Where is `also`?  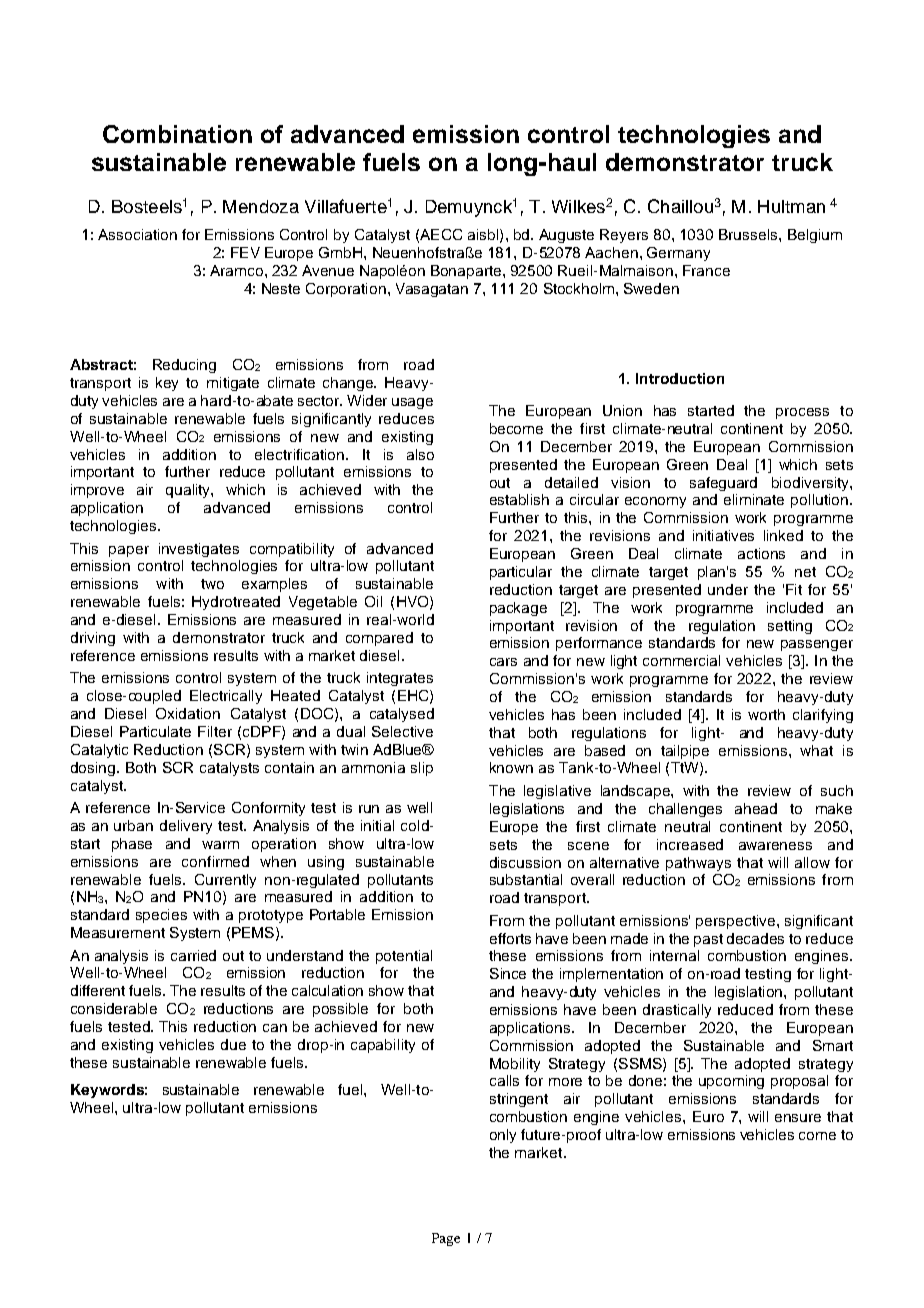
also is located at coordinates (420, 454).
